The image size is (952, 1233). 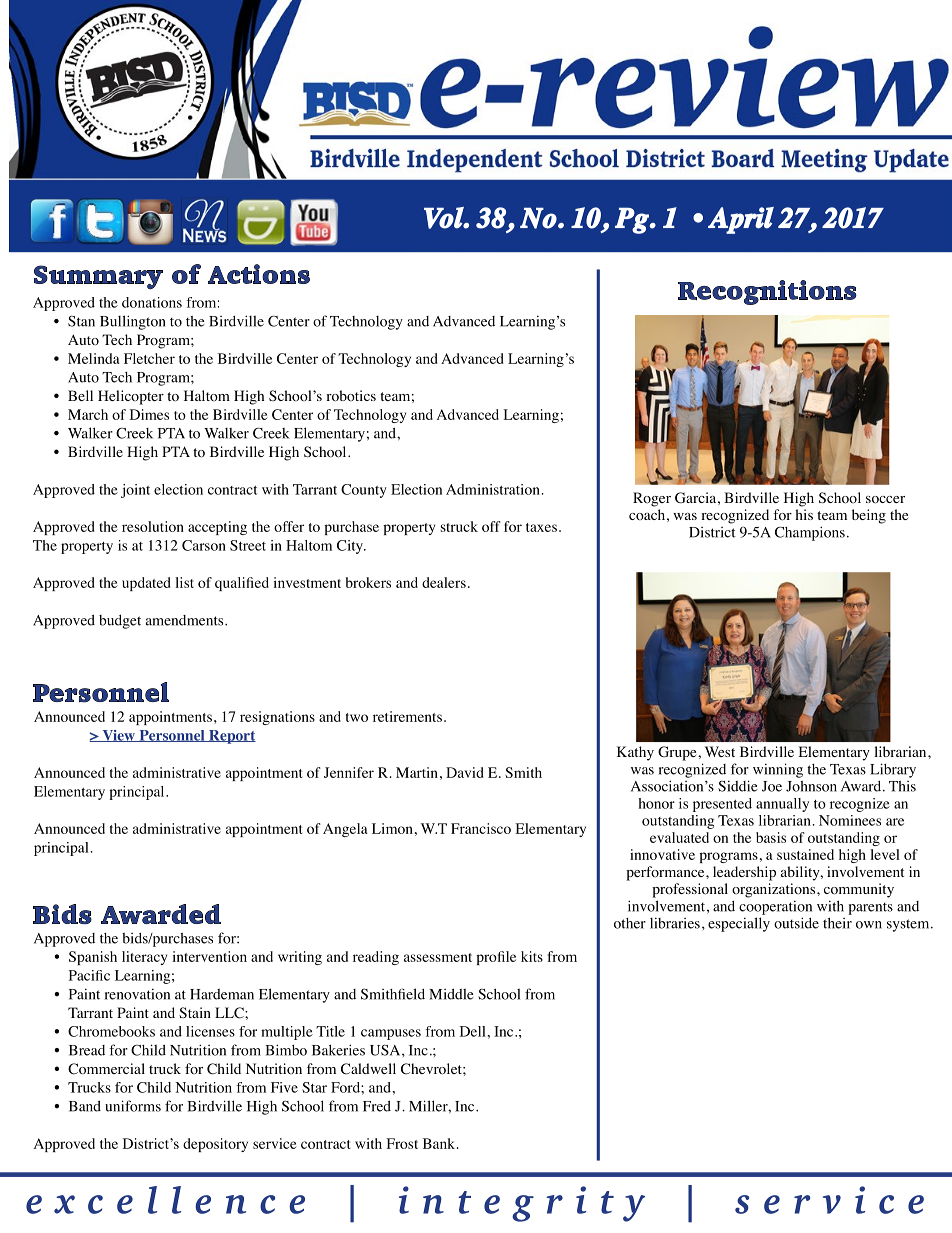 I want to click on Report, so click(x=231, y=737).
